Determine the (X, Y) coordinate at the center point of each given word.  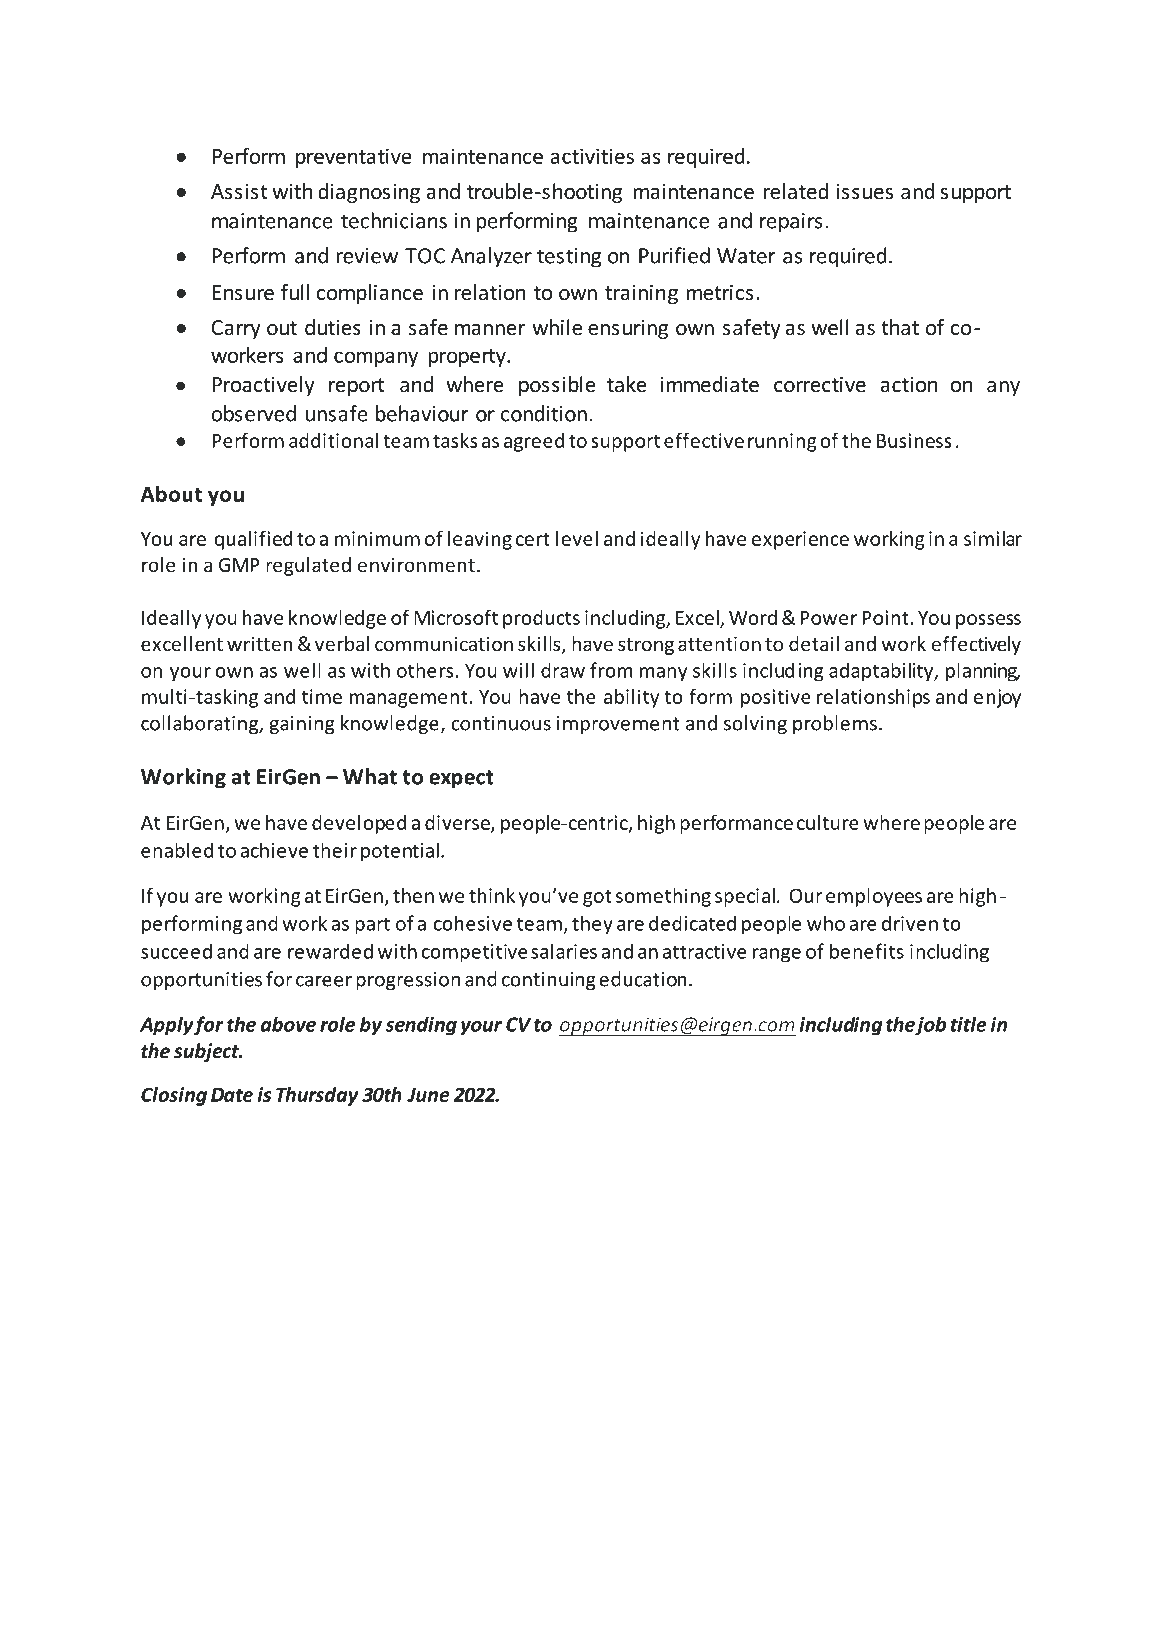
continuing (549, 981)
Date (232, 1095)
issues (865, 192)
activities (592, 156)
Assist (239, 192)
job (930, 1026)
